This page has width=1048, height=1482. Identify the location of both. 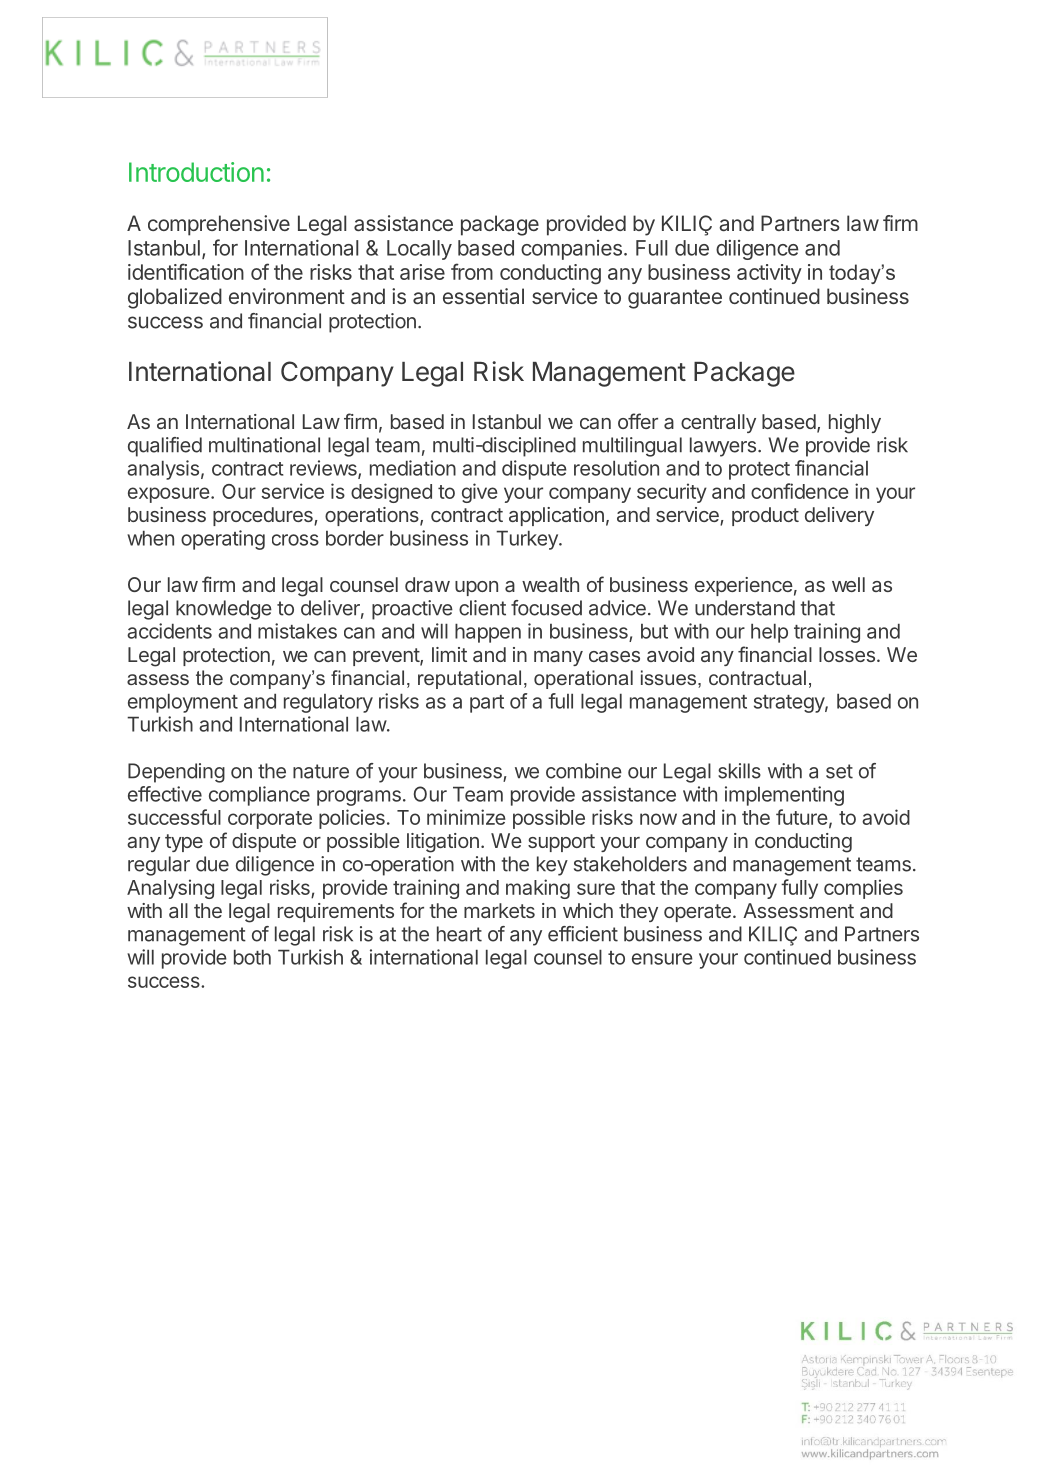
(252, 957).
